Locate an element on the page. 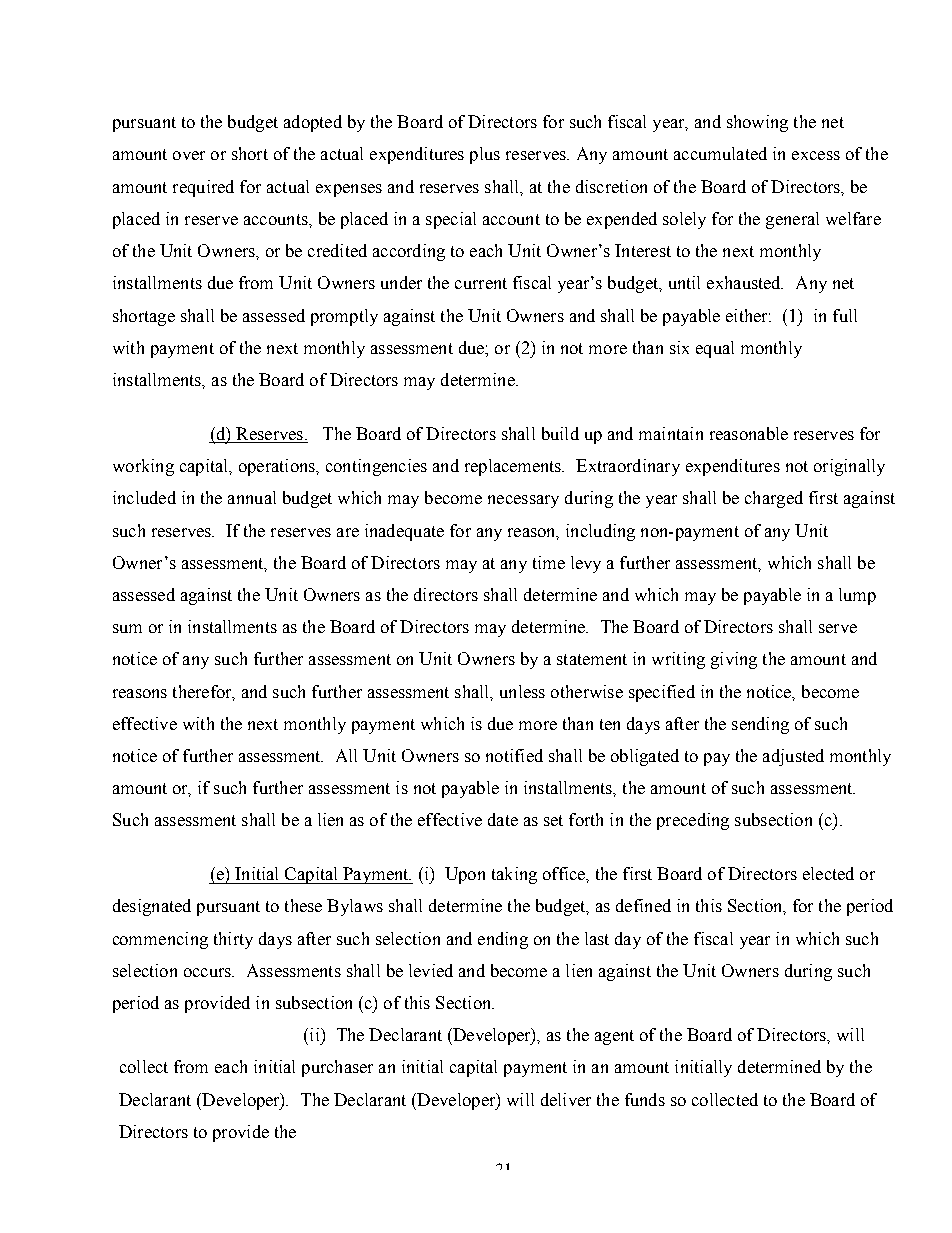 The height and width of the page is (1233, 952). time is located at coordinates (549, 562).
